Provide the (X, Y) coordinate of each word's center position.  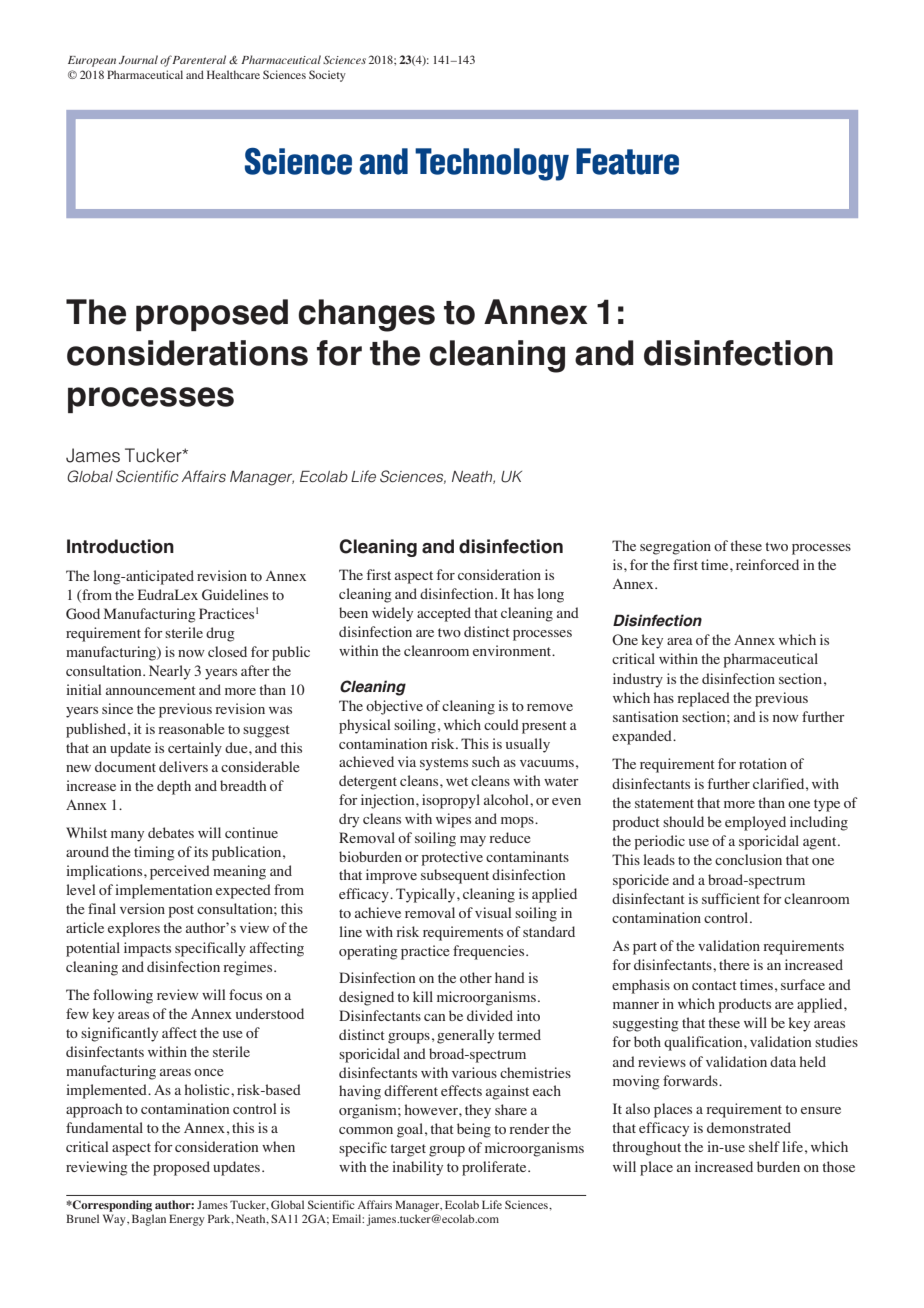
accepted (444, 614)
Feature (627, 161)
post (181, 911)
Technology (492, 164)
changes (366, 315)
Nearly (170, 672)
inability (417, 1168)
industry (638, 680)
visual (493, 912)
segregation (675, 547)
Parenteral (199, 59)
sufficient (731, 898)
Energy (187, 1220)
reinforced (767, 564)
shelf (764, 1146)
